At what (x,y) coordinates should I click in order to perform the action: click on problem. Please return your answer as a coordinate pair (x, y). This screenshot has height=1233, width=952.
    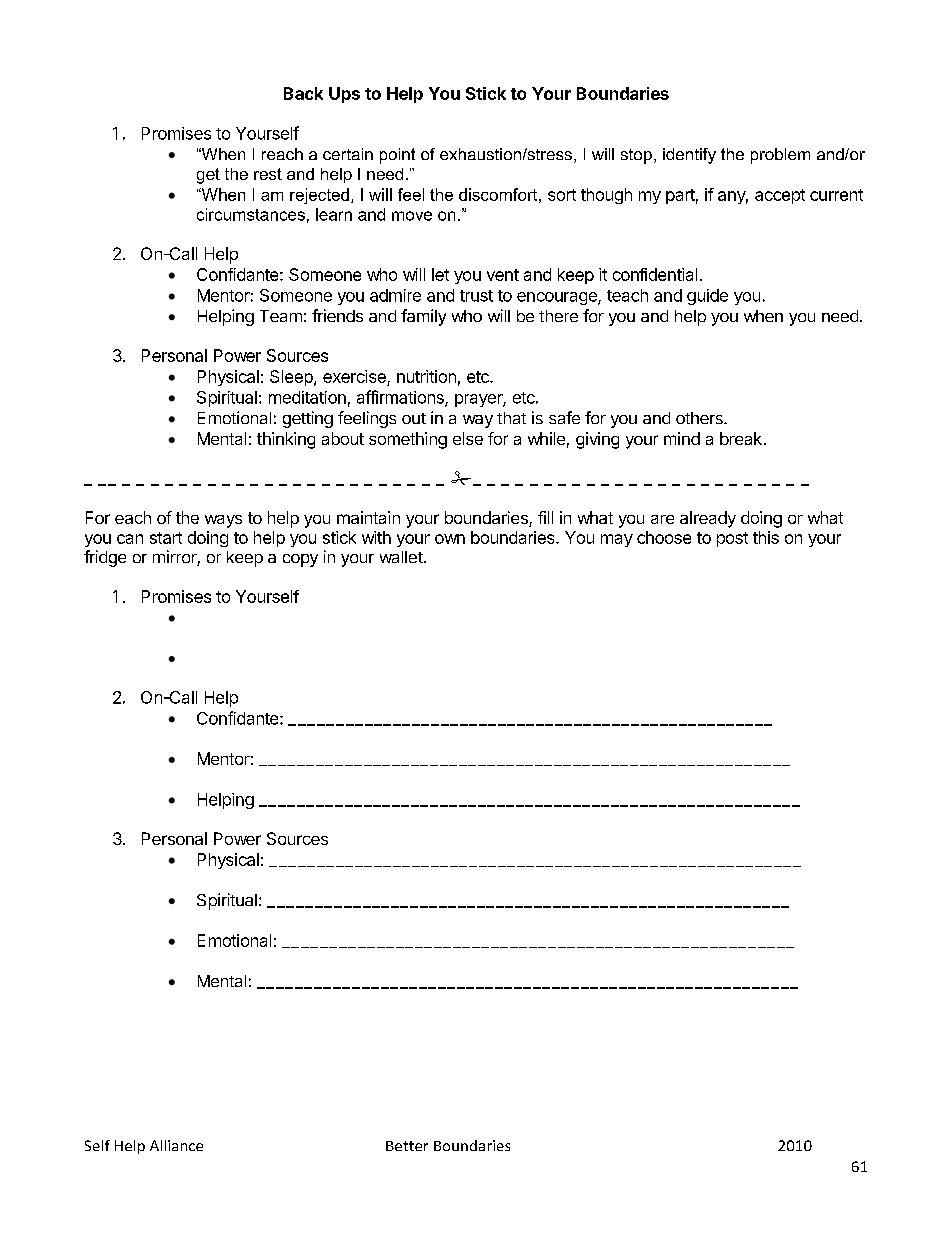
    Looking at the image, I should click on (780, 156).
